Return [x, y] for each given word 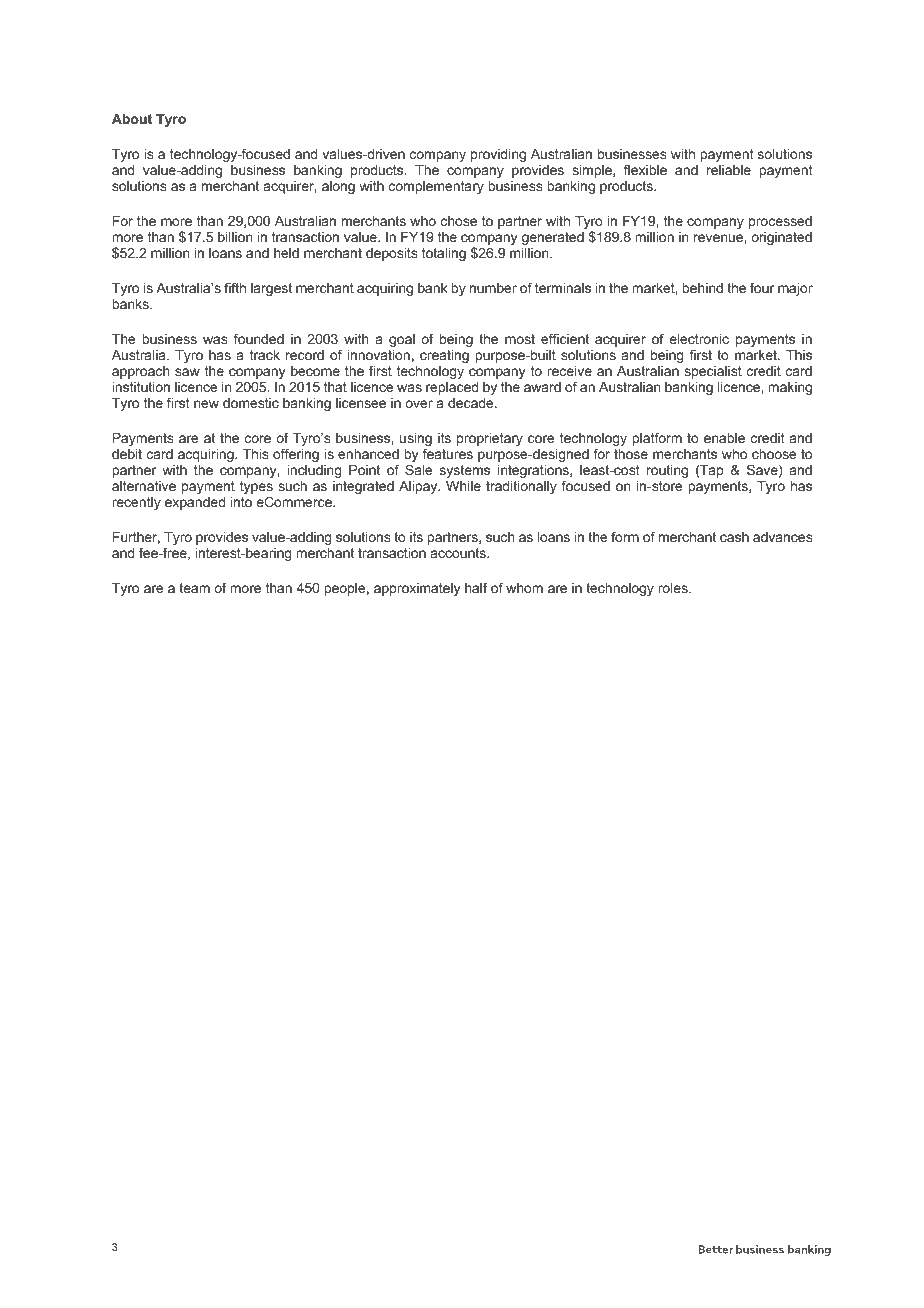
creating [444, 356]
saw [187, 372]
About [132, 119]
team [194, 588]
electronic [699, 339]
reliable [729, 170]
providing [498, 155]
